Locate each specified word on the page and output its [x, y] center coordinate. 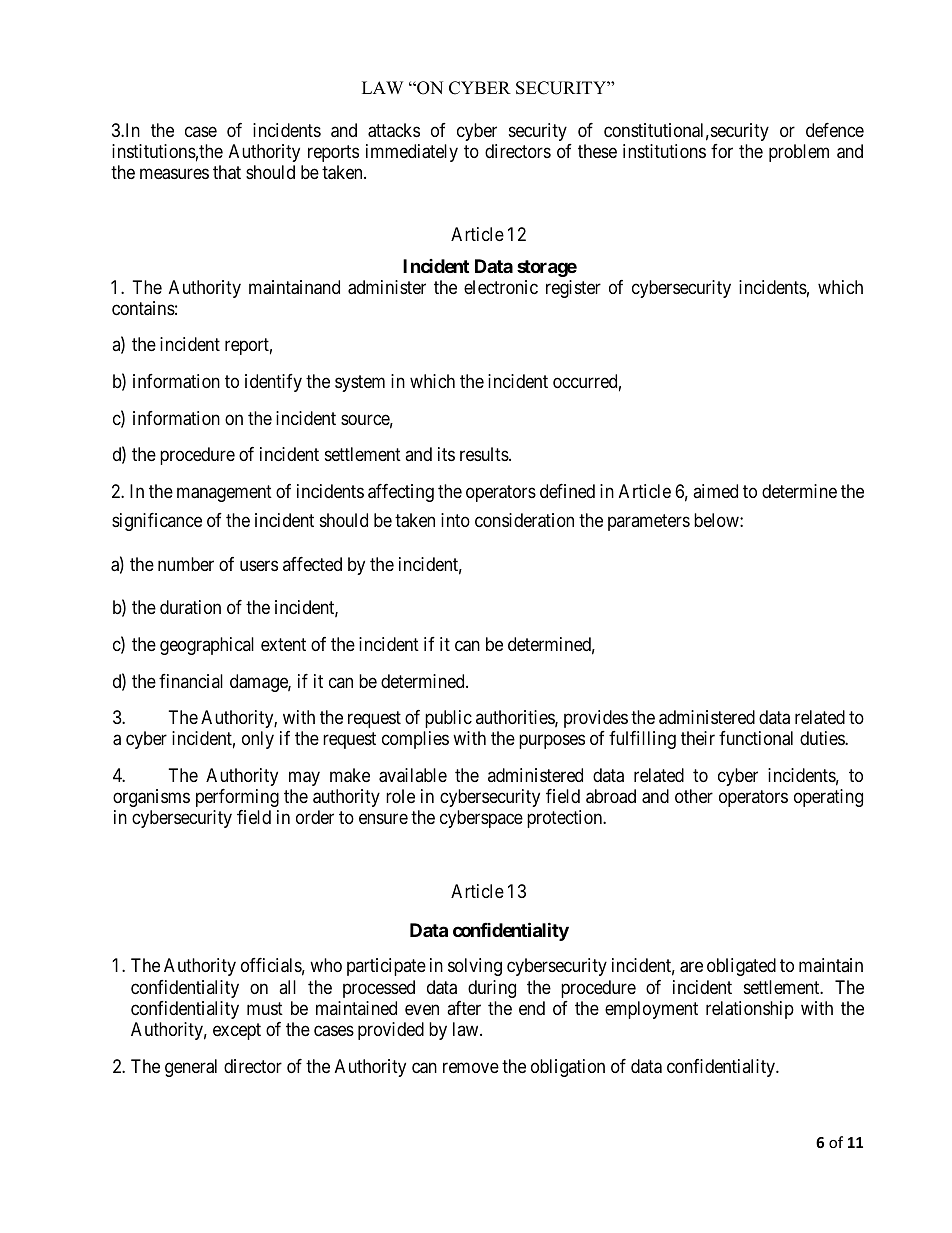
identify [273, 383]
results [485, 454]
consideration [524, 520]
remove [471, 1067]
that [227, 172]
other [694, 796]
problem [799, 153]
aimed [715, 491]
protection [566, 819]
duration [190, 607]
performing [237, 798]
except [237, 1031]
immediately [412, 153]
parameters [649, 522]
